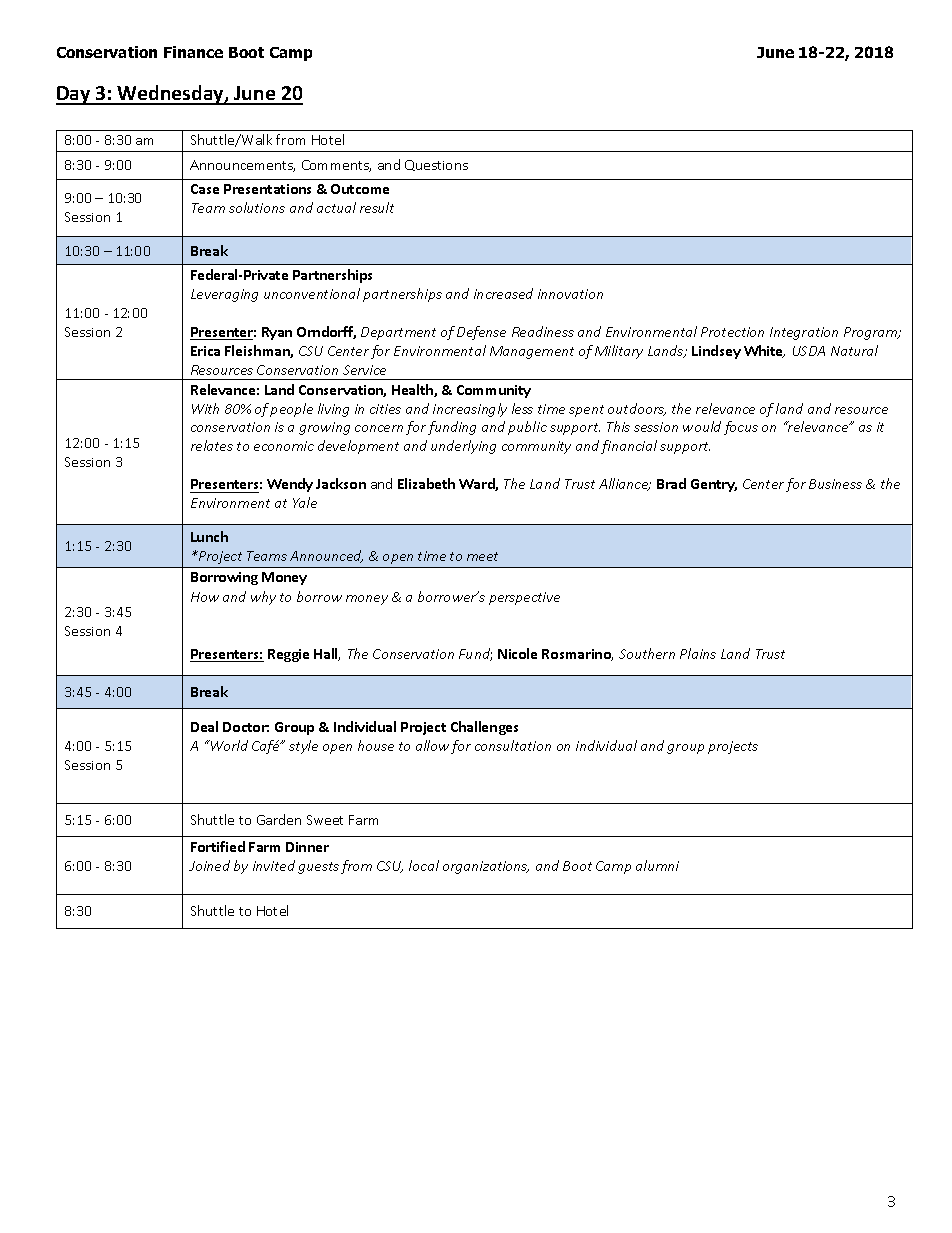 This screenshot has height=1233, width=952. What do you see at coordinates (284, 446) in the screenshot?
I see `economic` at bounding box center [284, 446].
